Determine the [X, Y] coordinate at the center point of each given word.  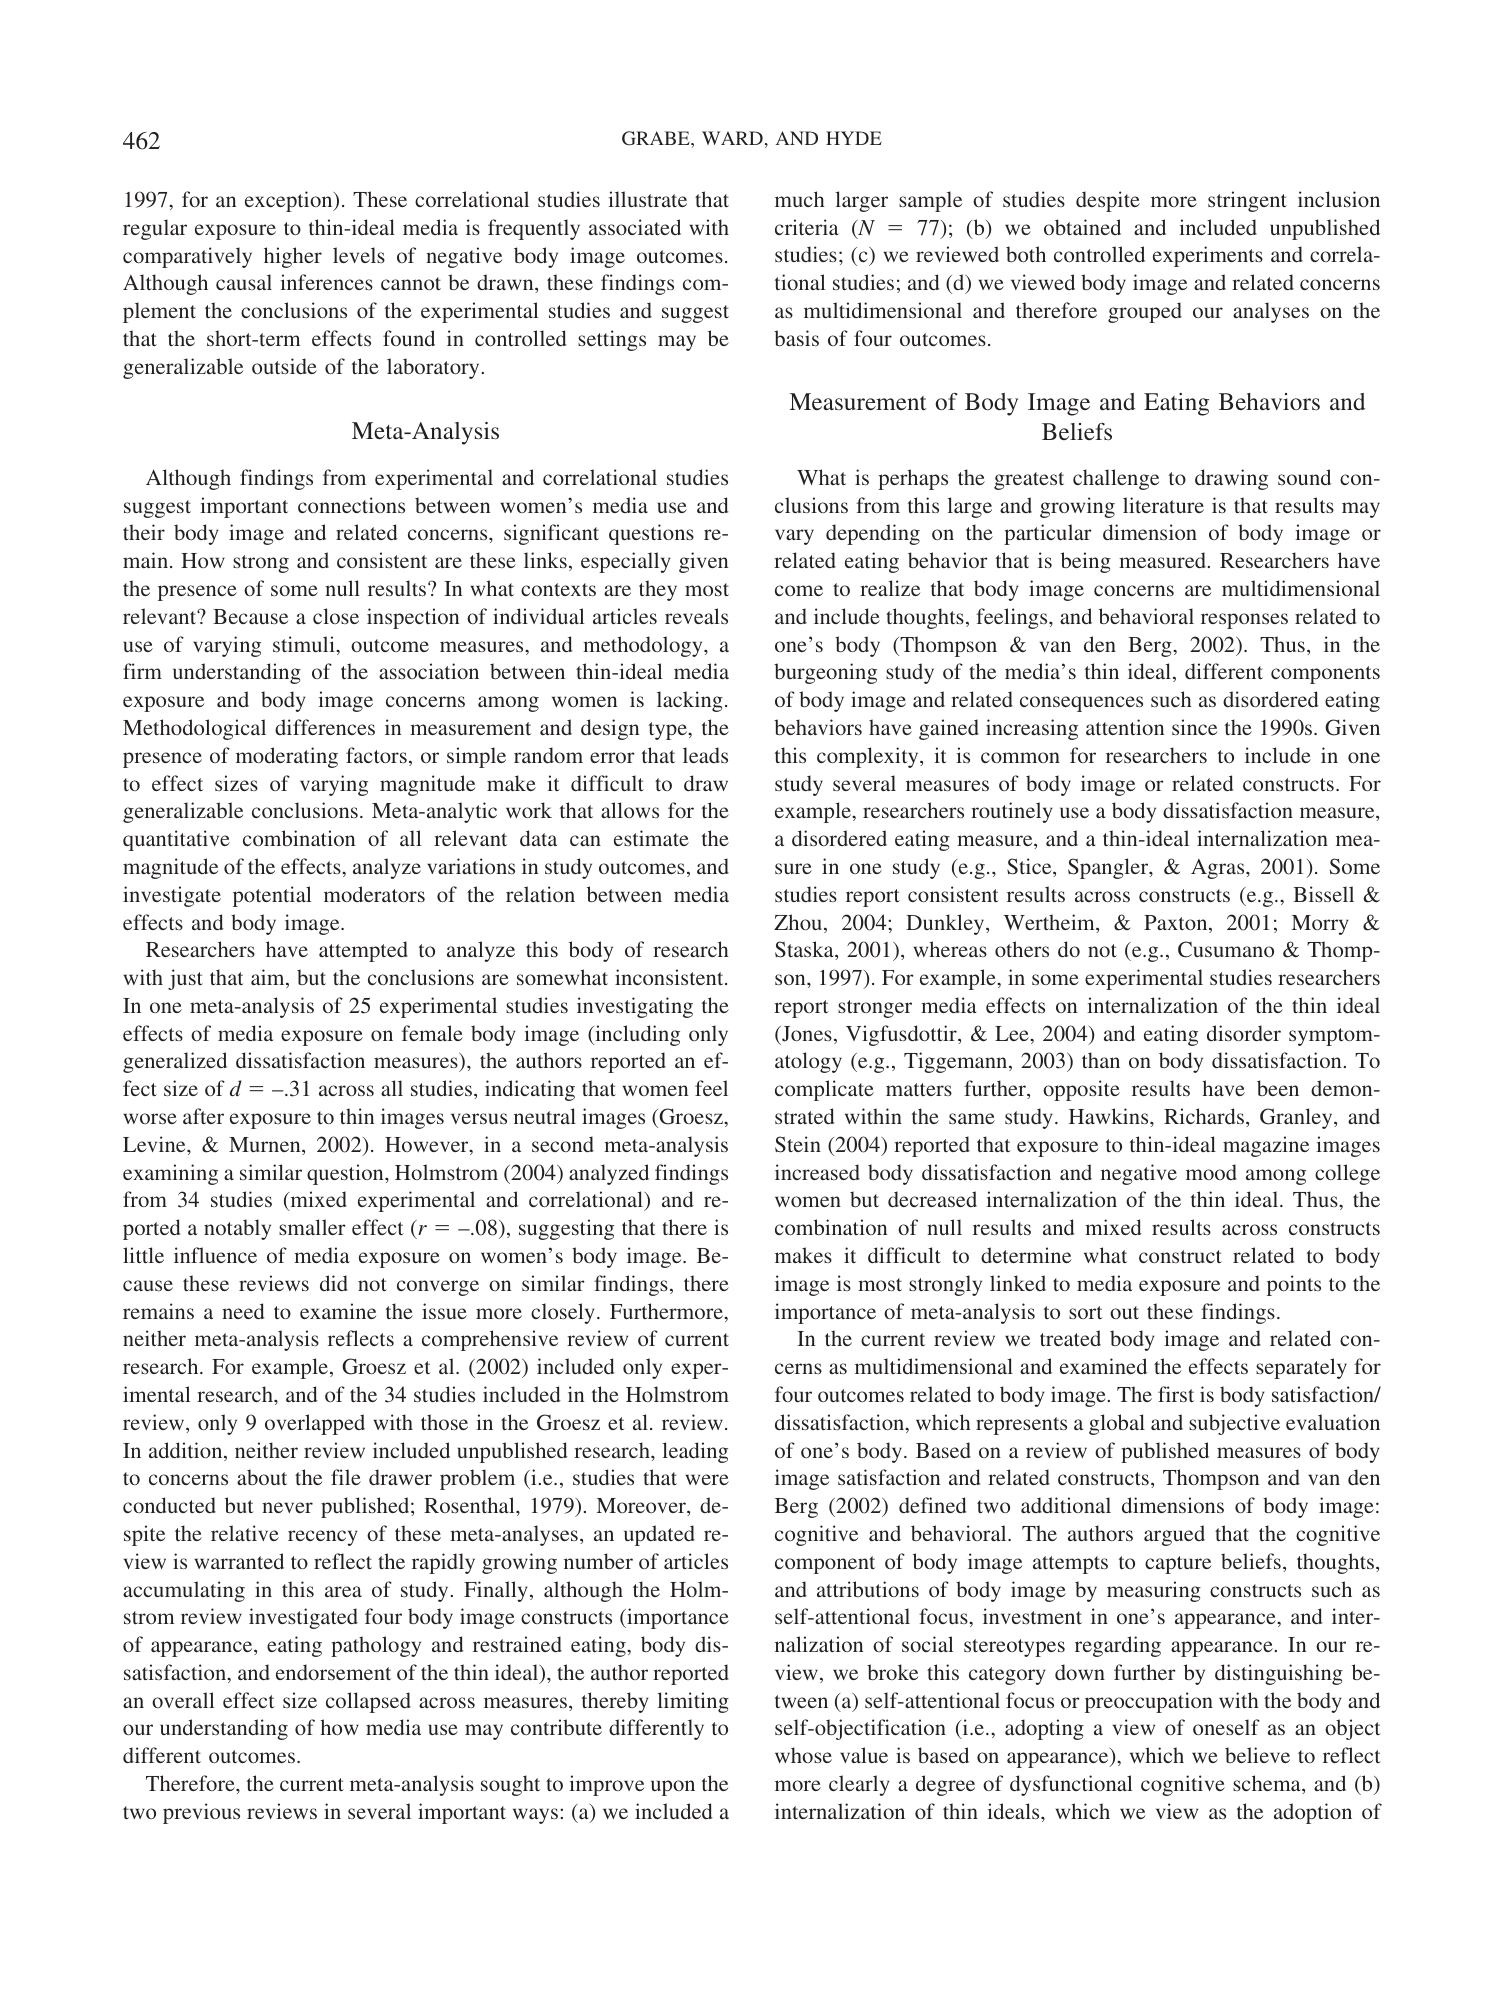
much [800, 199]
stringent [1247, 201]
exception [290, 201]
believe [1257, 1755]
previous [201, 1813]
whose [803, 1755]
